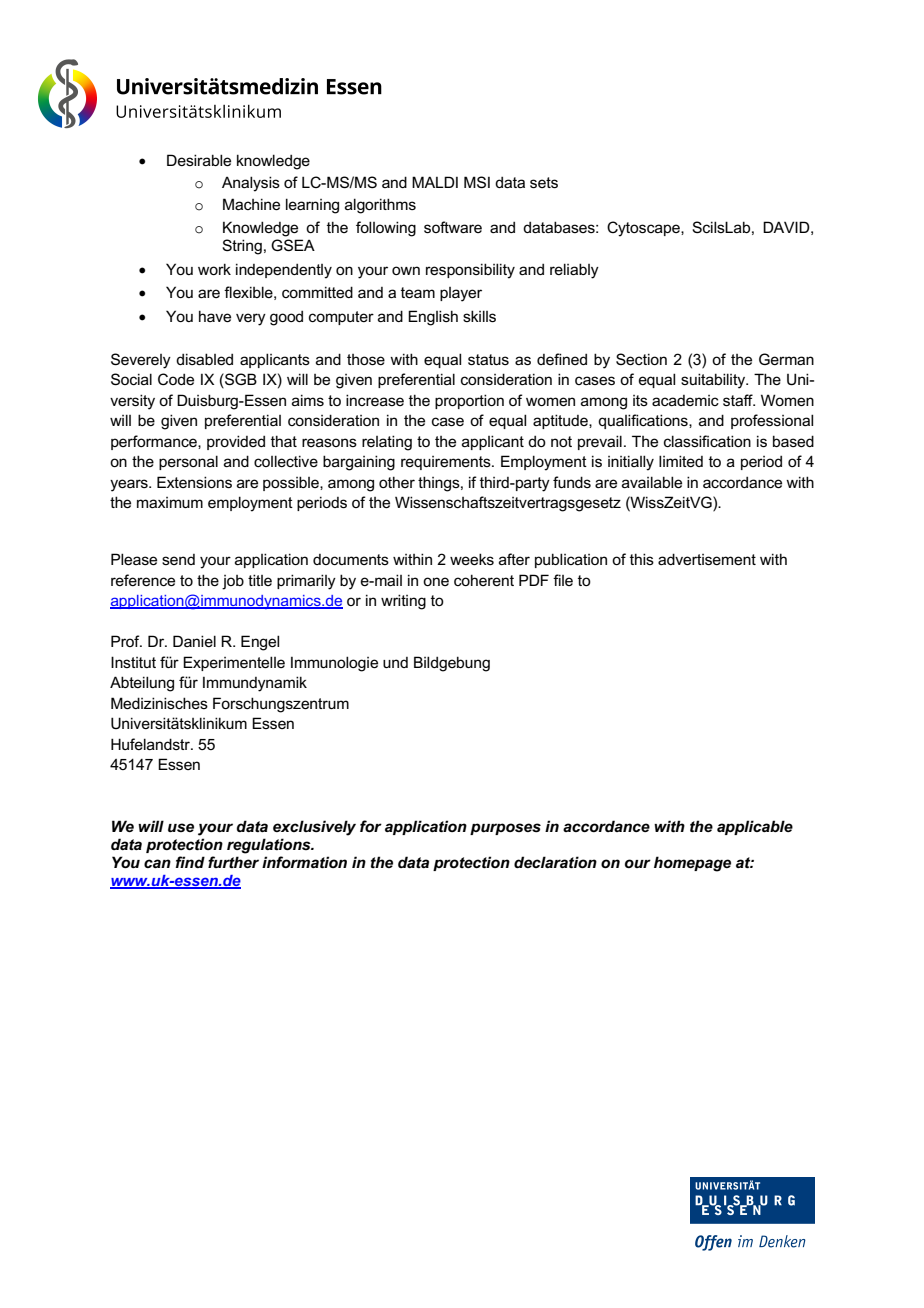  What do you see at coordinates (477, 182) in the document?
I see `MSI` at bounding box center [477, 182].
